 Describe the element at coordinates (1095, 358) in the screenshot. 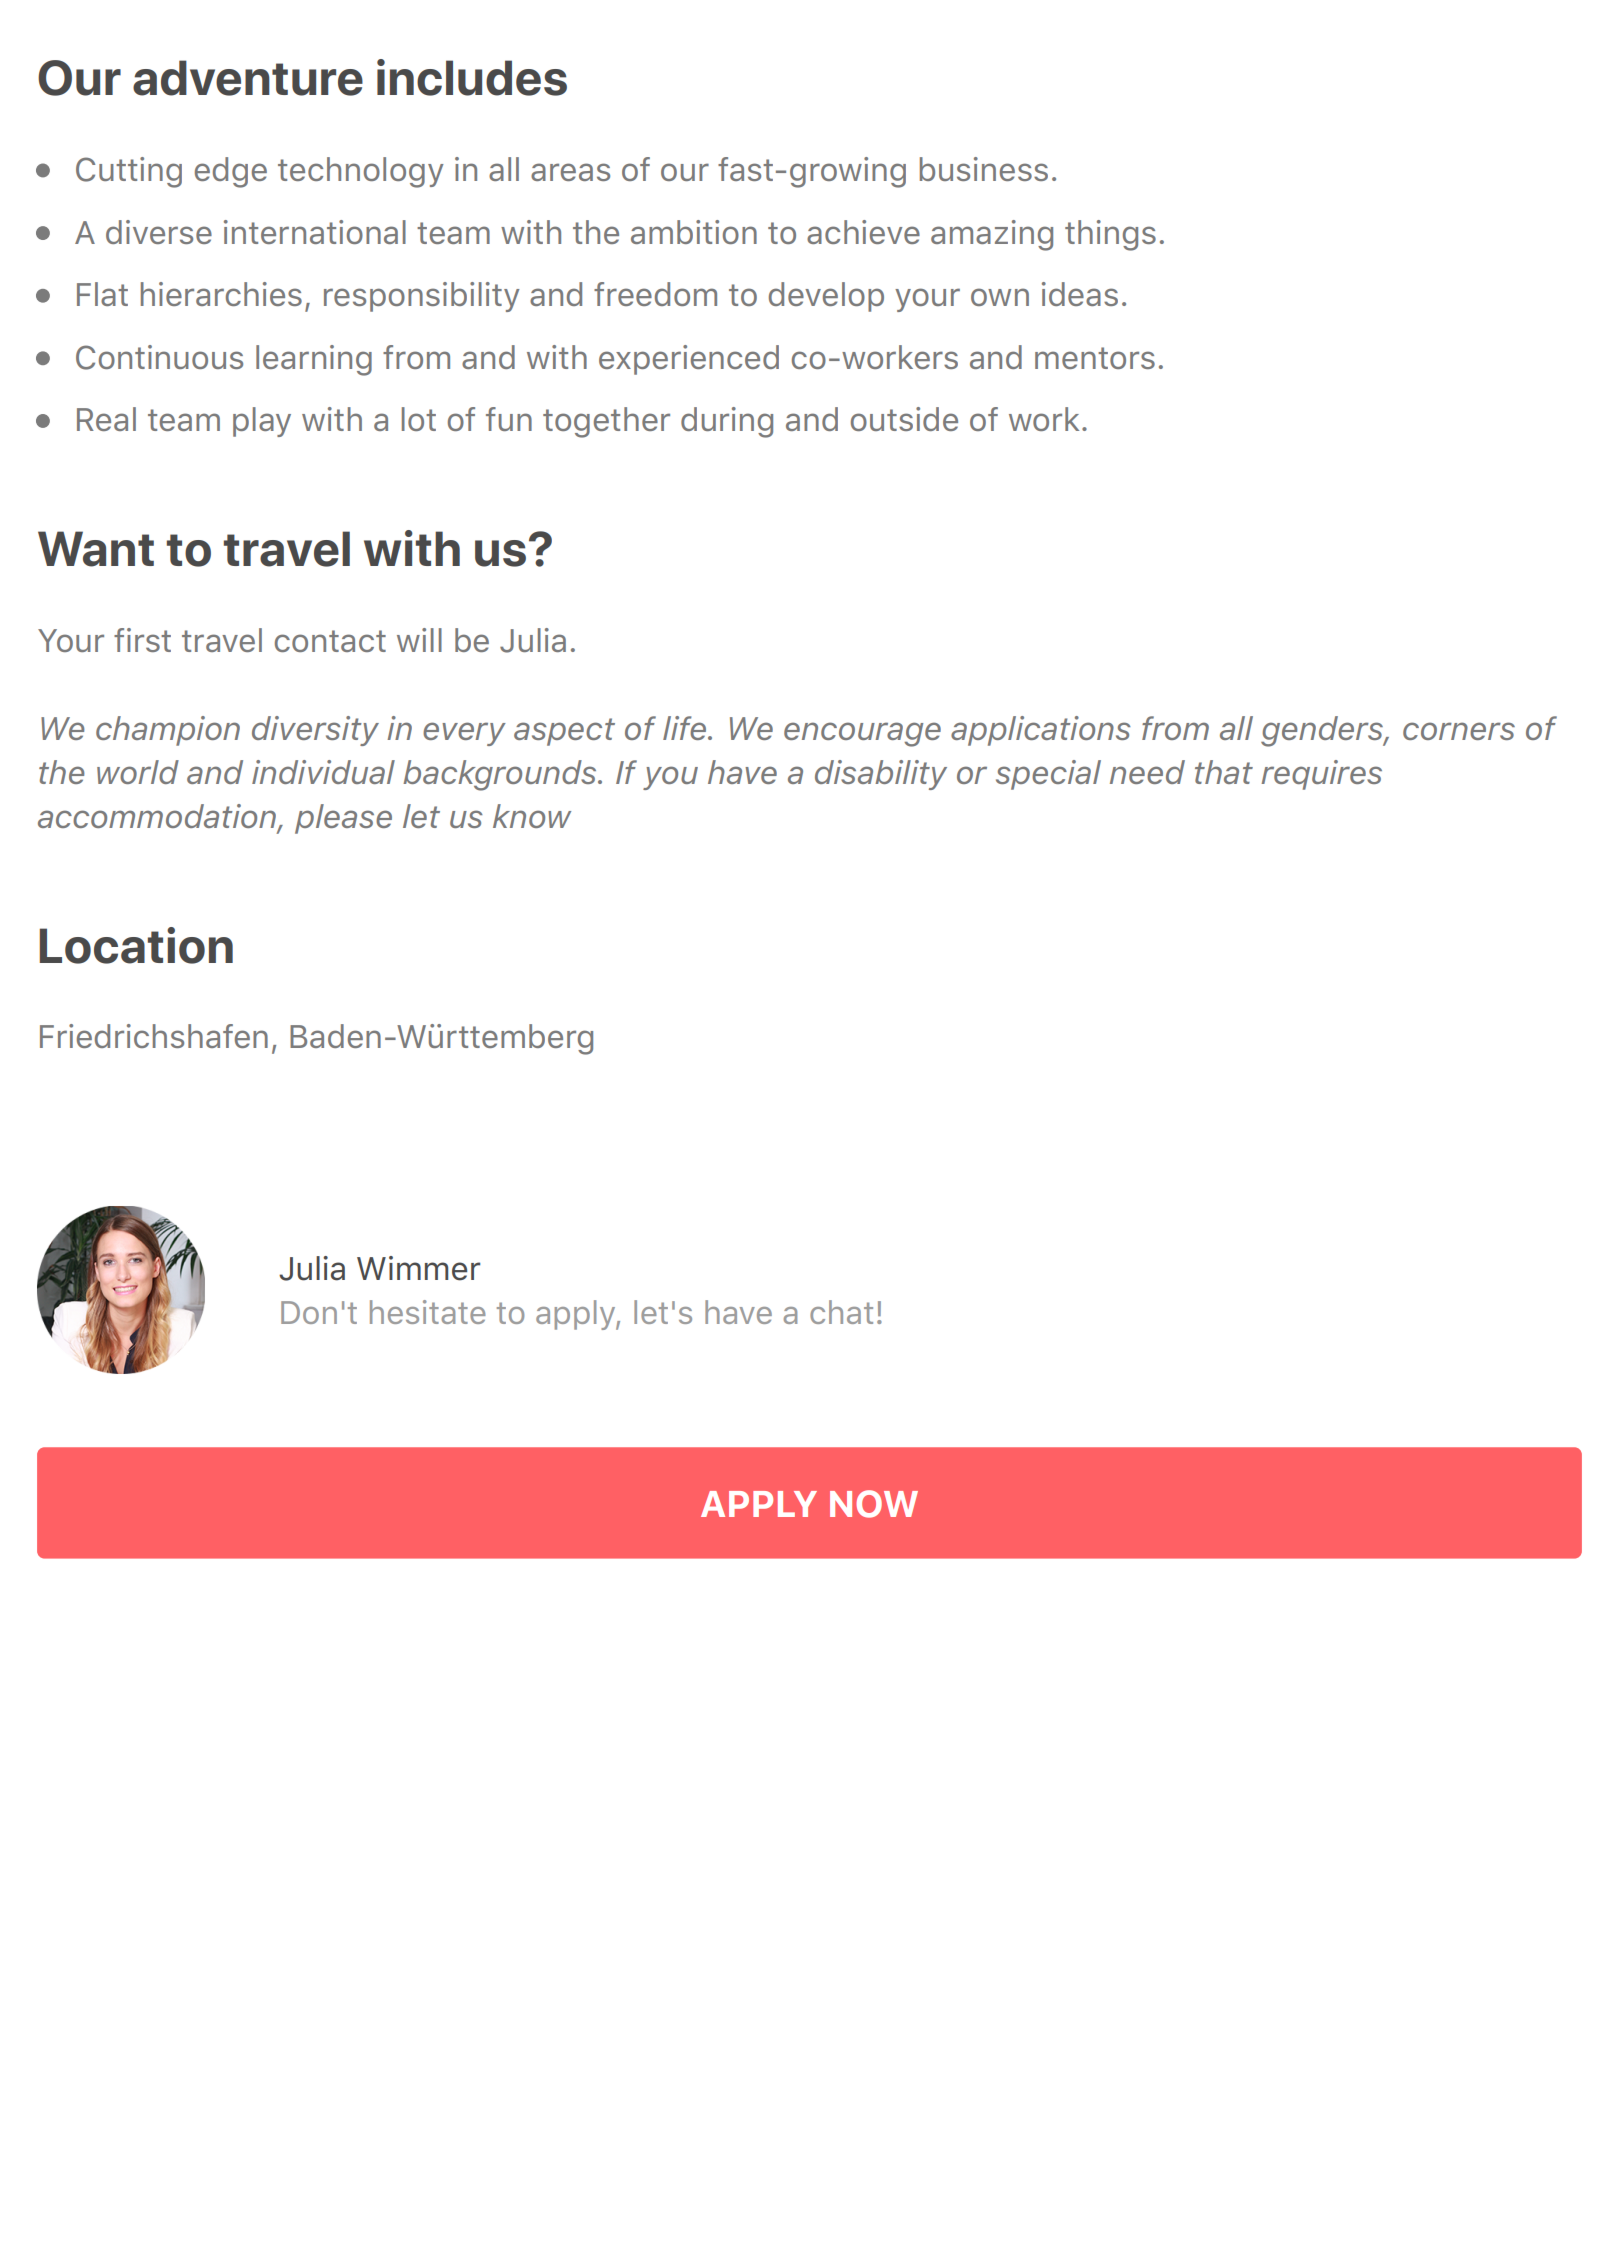

I see `mentors` at that location.
